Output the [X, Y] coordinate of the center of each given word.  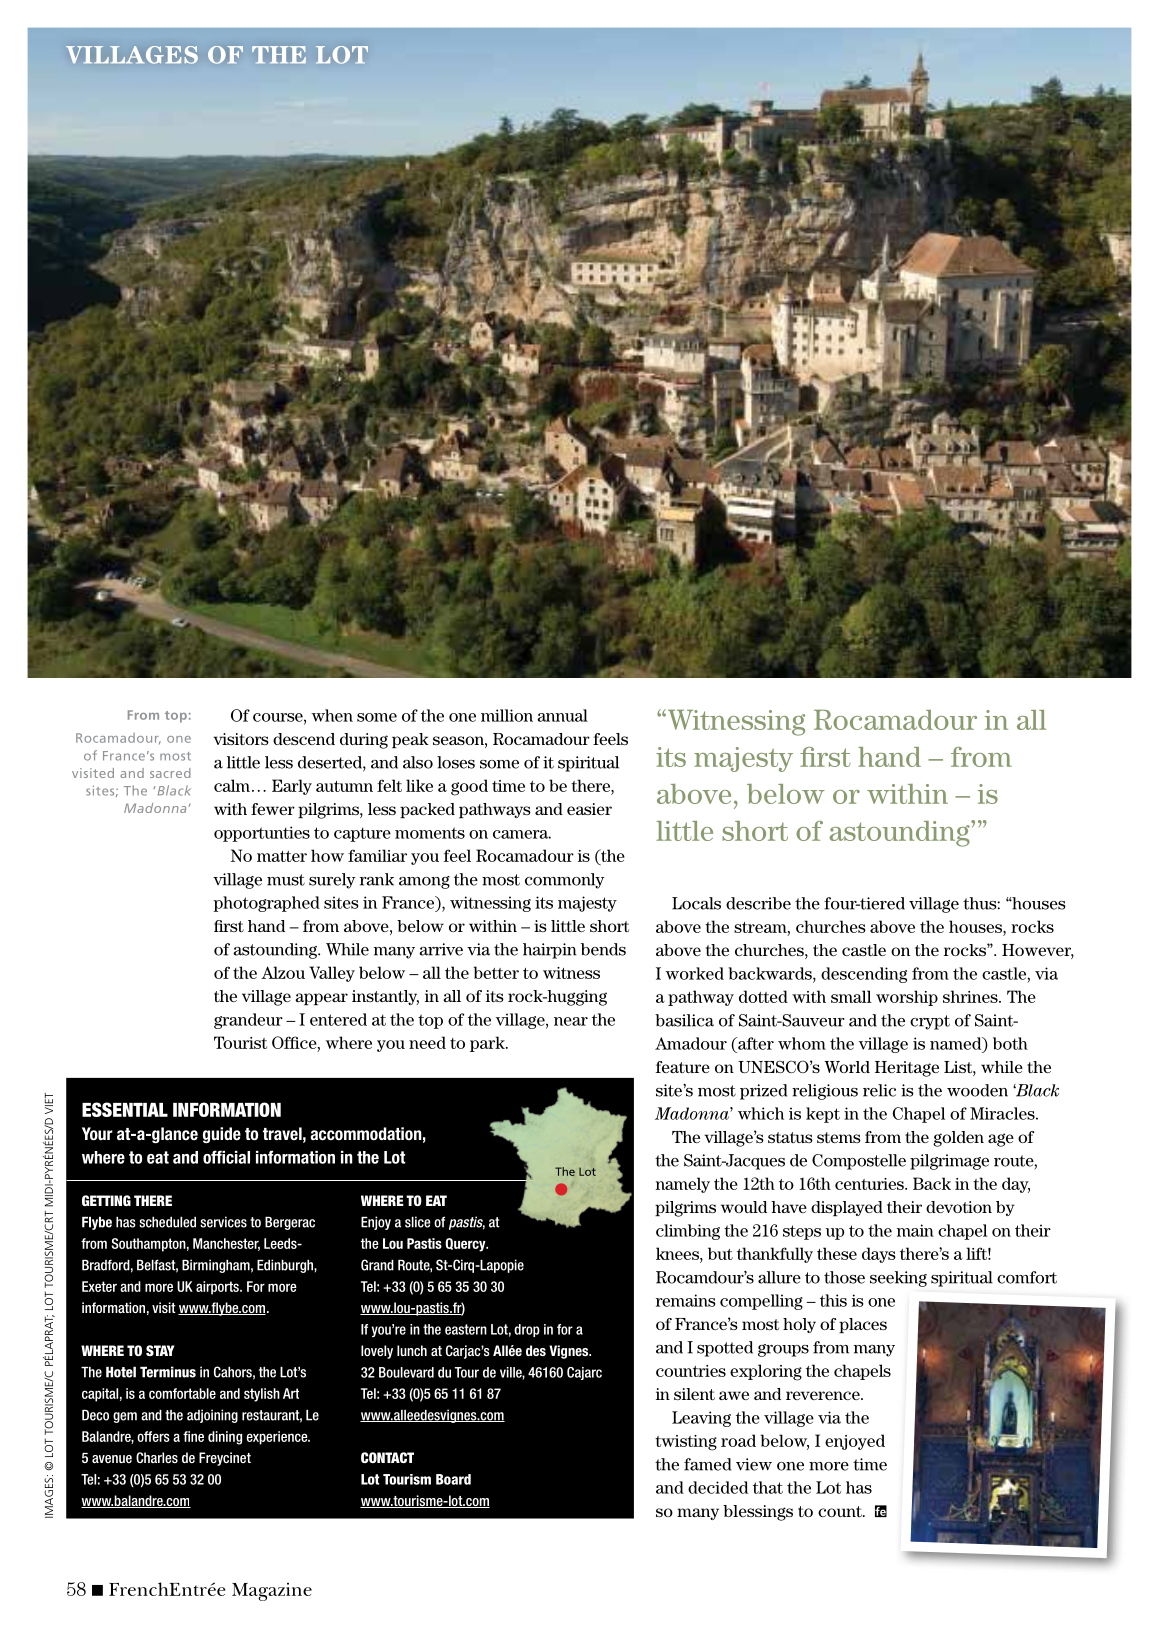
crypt [930, 1022]
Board [453, 1479]
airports [218, 1288]
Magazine [272, 1592]
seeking [898, 1279]
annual [562, 715]
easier [589, 809]
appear [321, 999]
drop [527, 1330]
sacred [170, 773]
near [571, 1021]
